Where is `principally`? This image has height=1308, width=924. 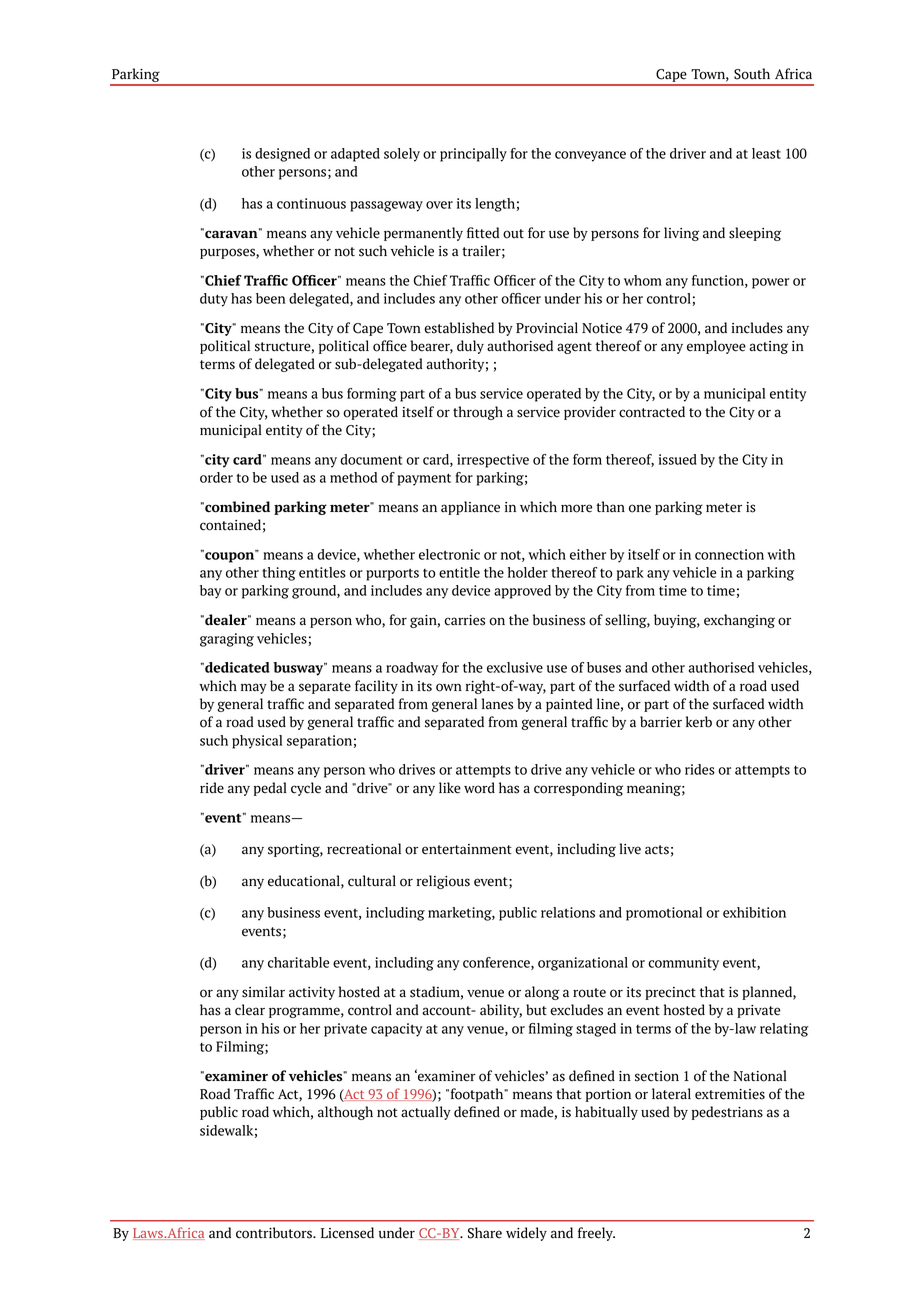
principally is located at coordinates (473, 155).
